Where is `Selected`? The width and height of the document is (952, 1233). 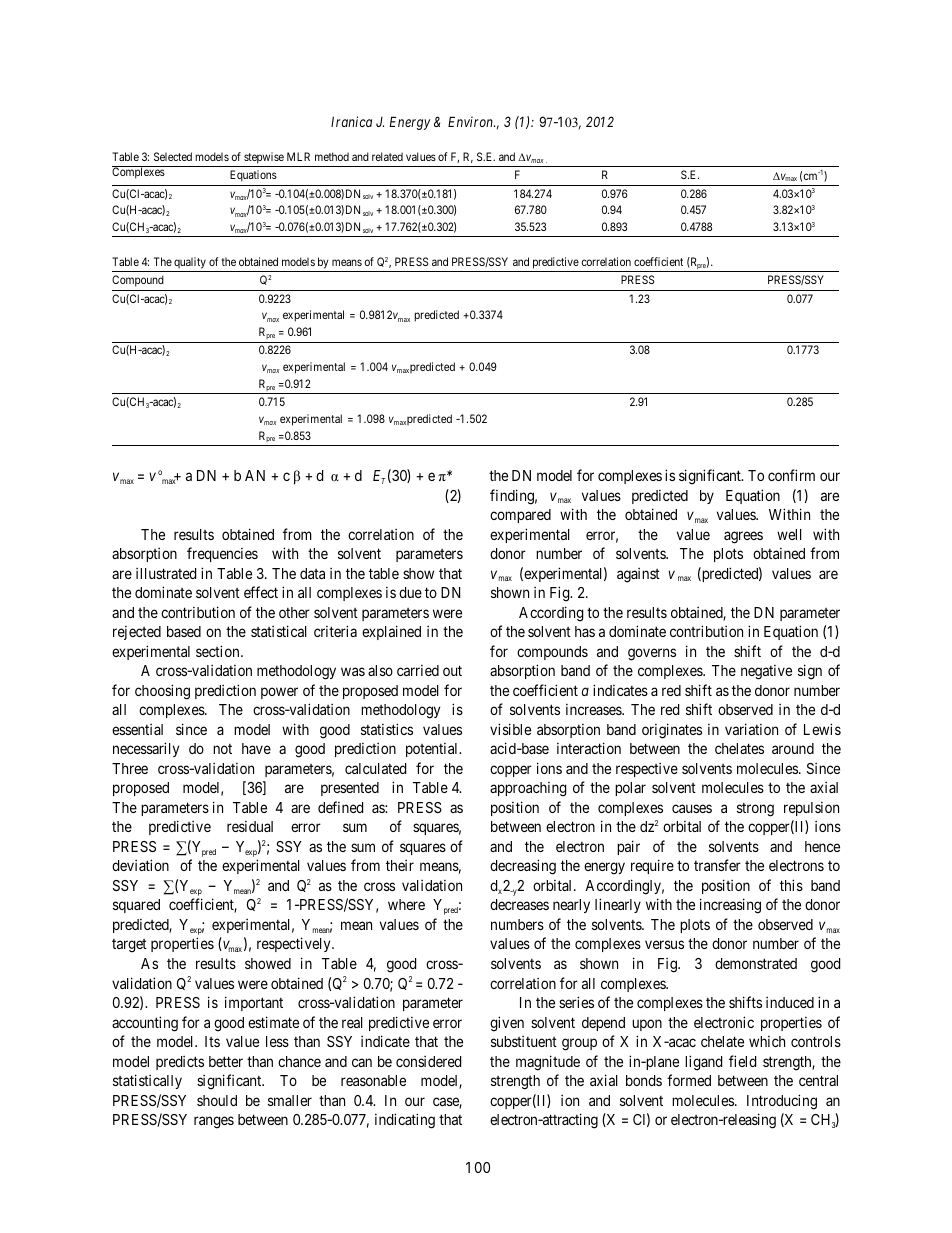
Selected is located at coordinates (173, 156).
